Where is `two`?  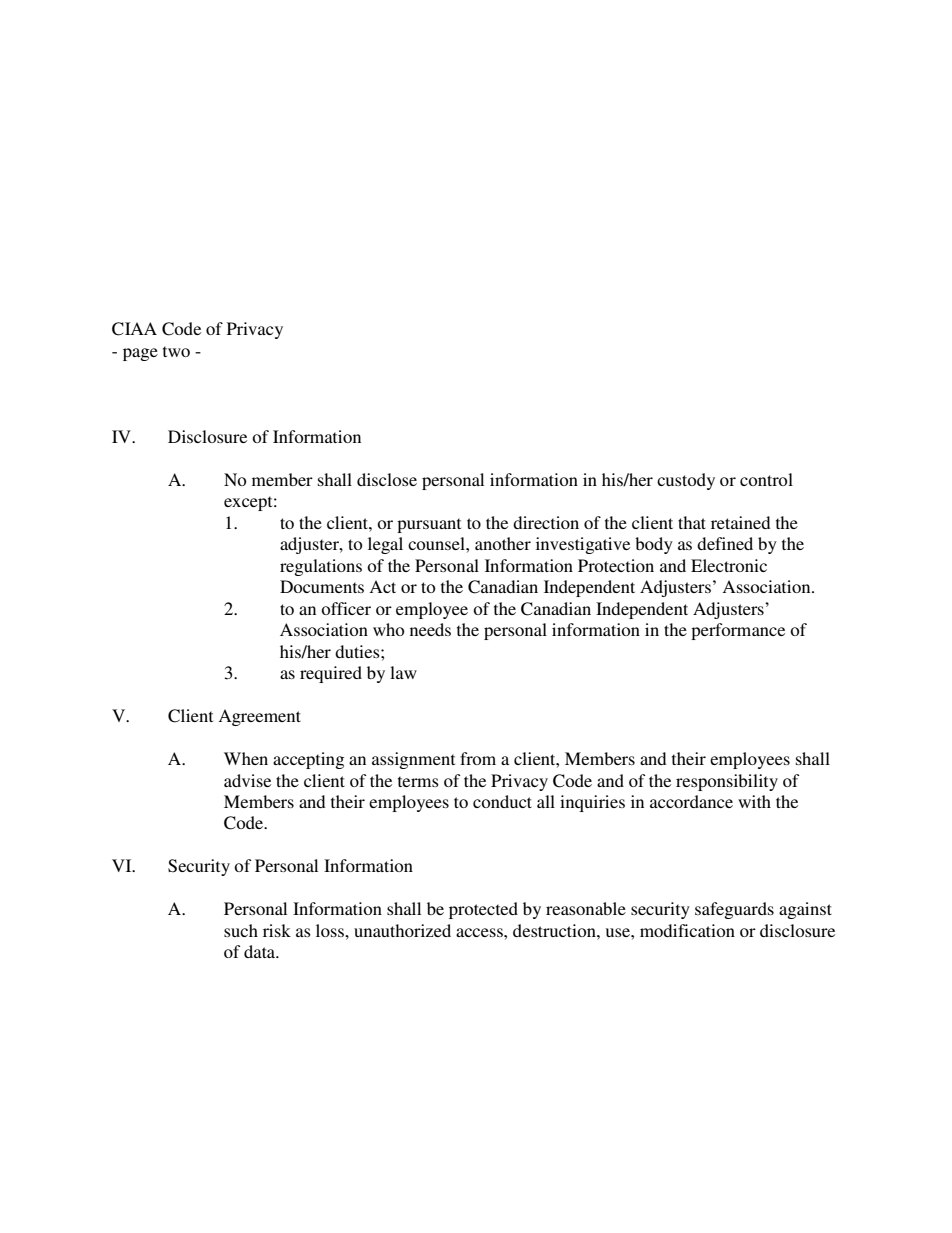
two is located at coordinates (176, 351).
